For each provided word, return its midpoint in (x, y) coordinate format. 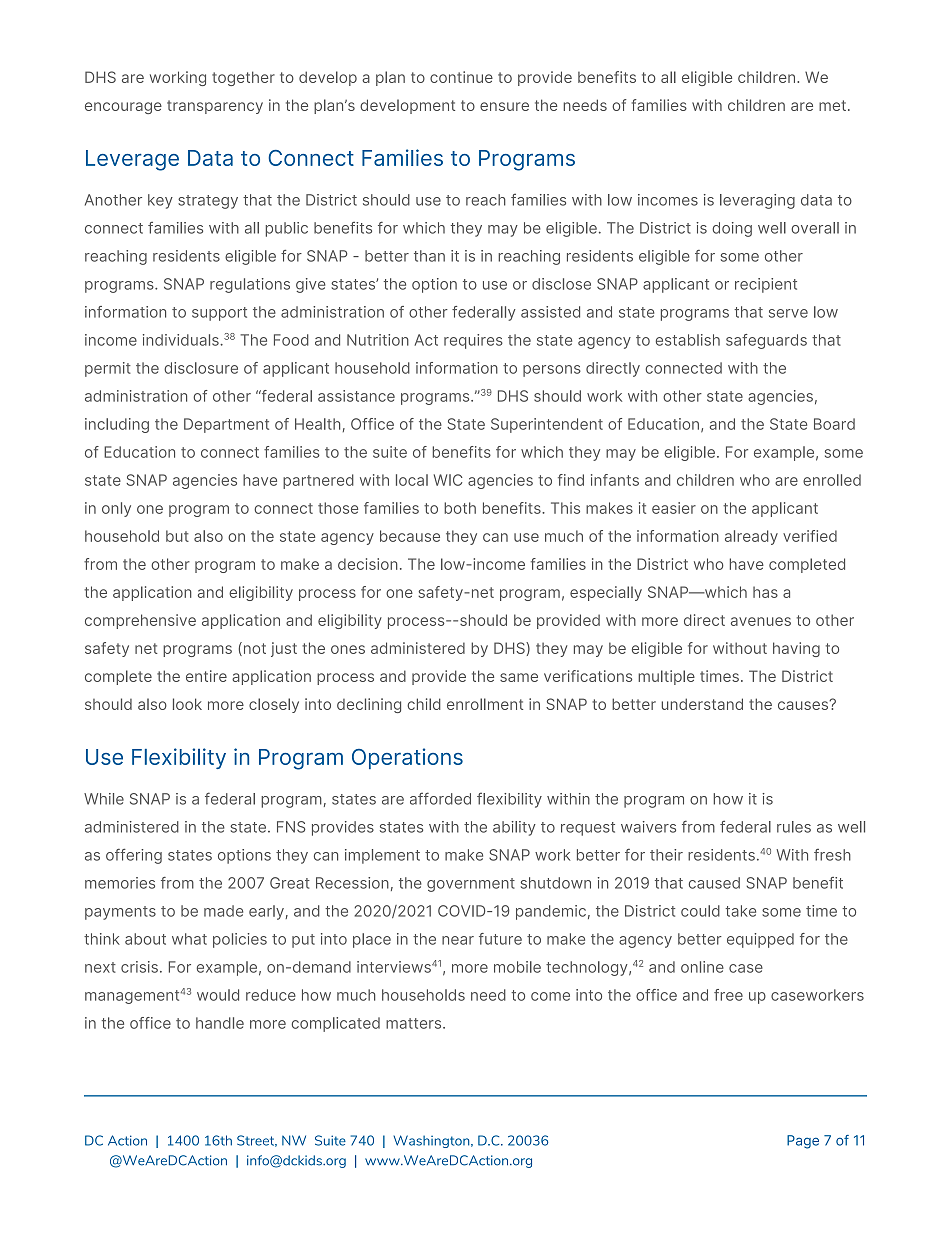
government (471, 885)
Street (257, 1141)
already (751, 537)
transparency (215, 107)
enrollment (485, 704)
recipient (766, 285)
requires (473, 341)
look (187, 704)
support (219, 314)
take (740, 911)
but (177, 536)
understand (702, 704)
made (223, 911)
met (832, 105)
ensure (504, 106)
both (460, 508)
